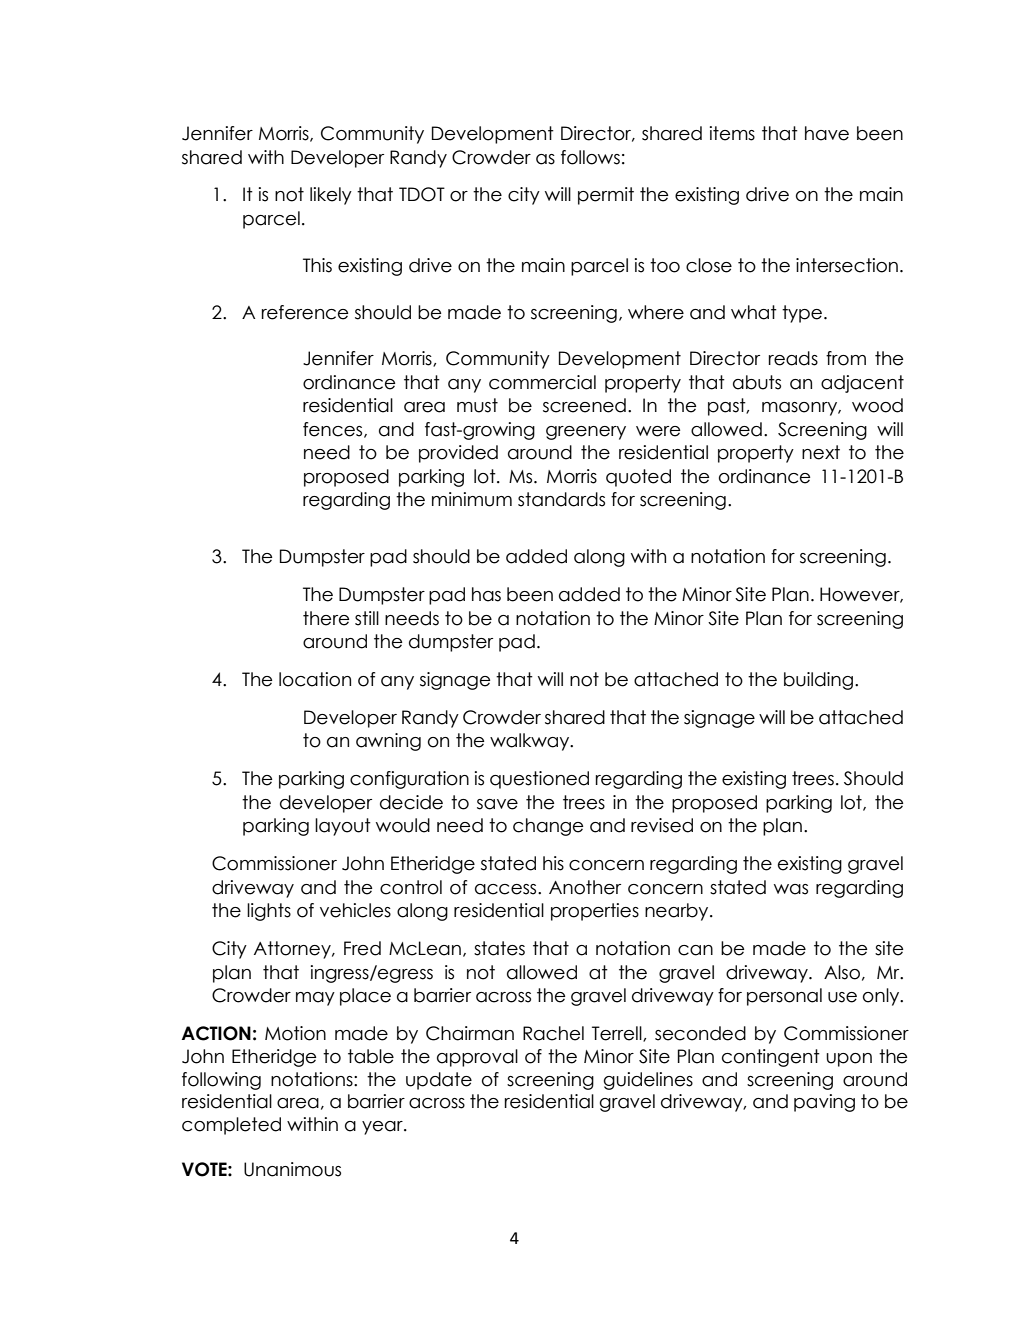  I want to click on location, so click(315, 679).
